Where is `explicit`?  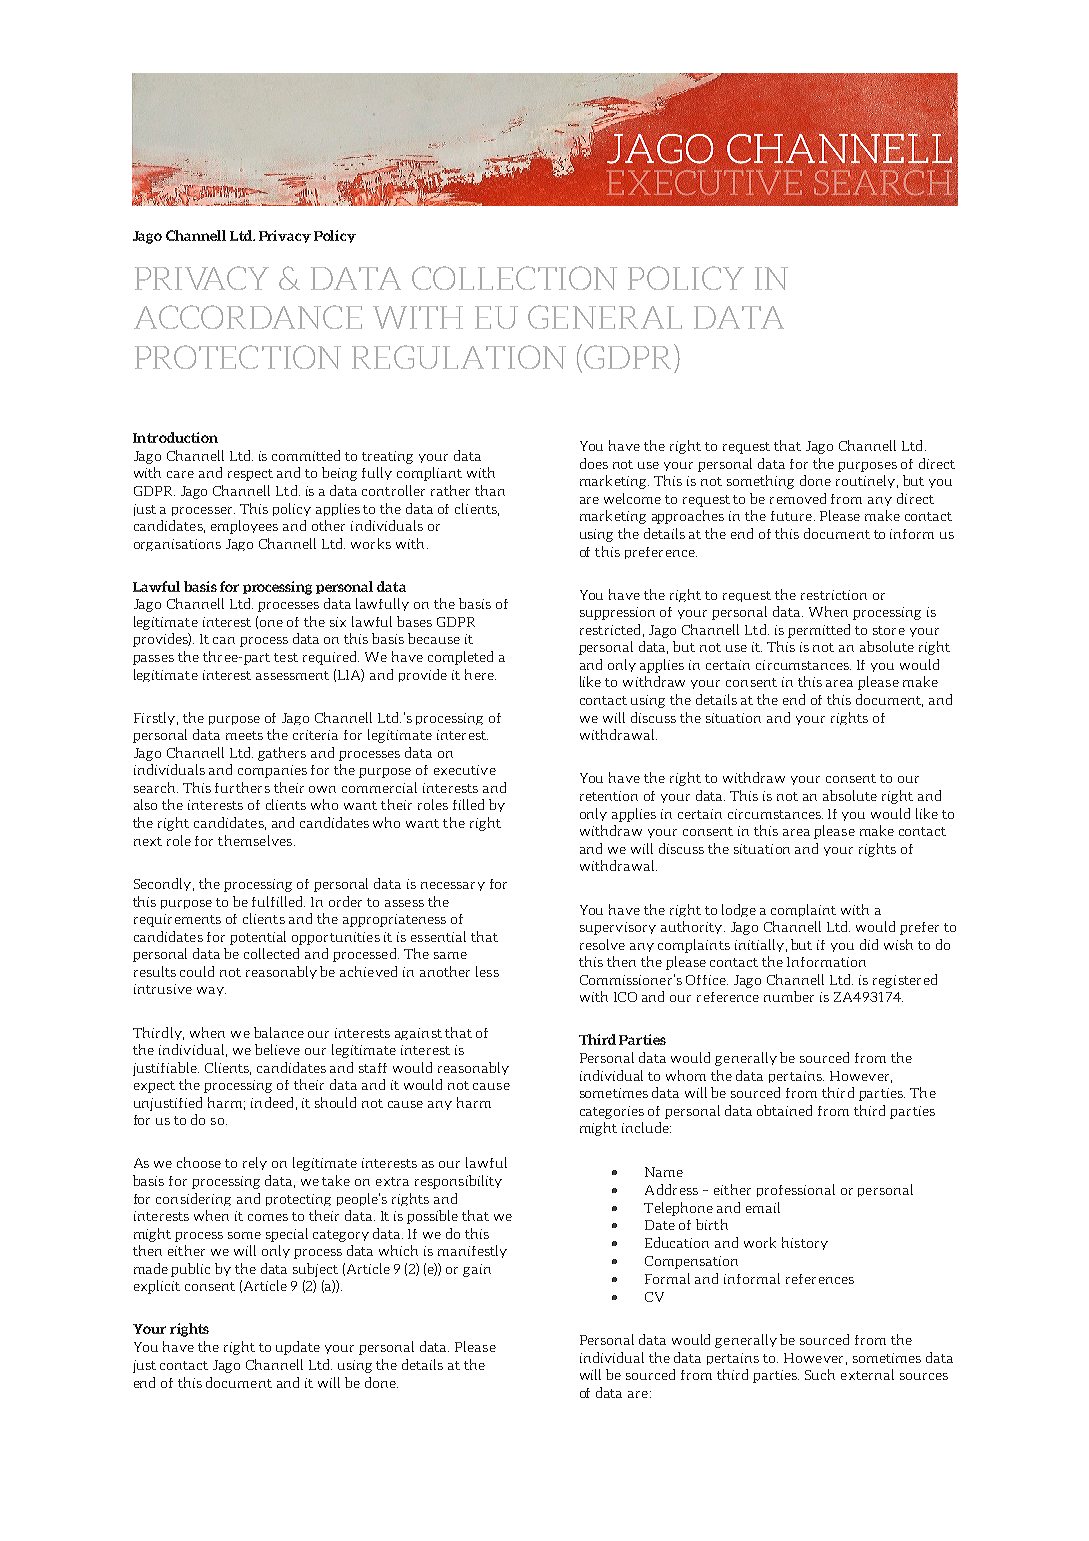
explicit is located at coordinates (157, 1287).
